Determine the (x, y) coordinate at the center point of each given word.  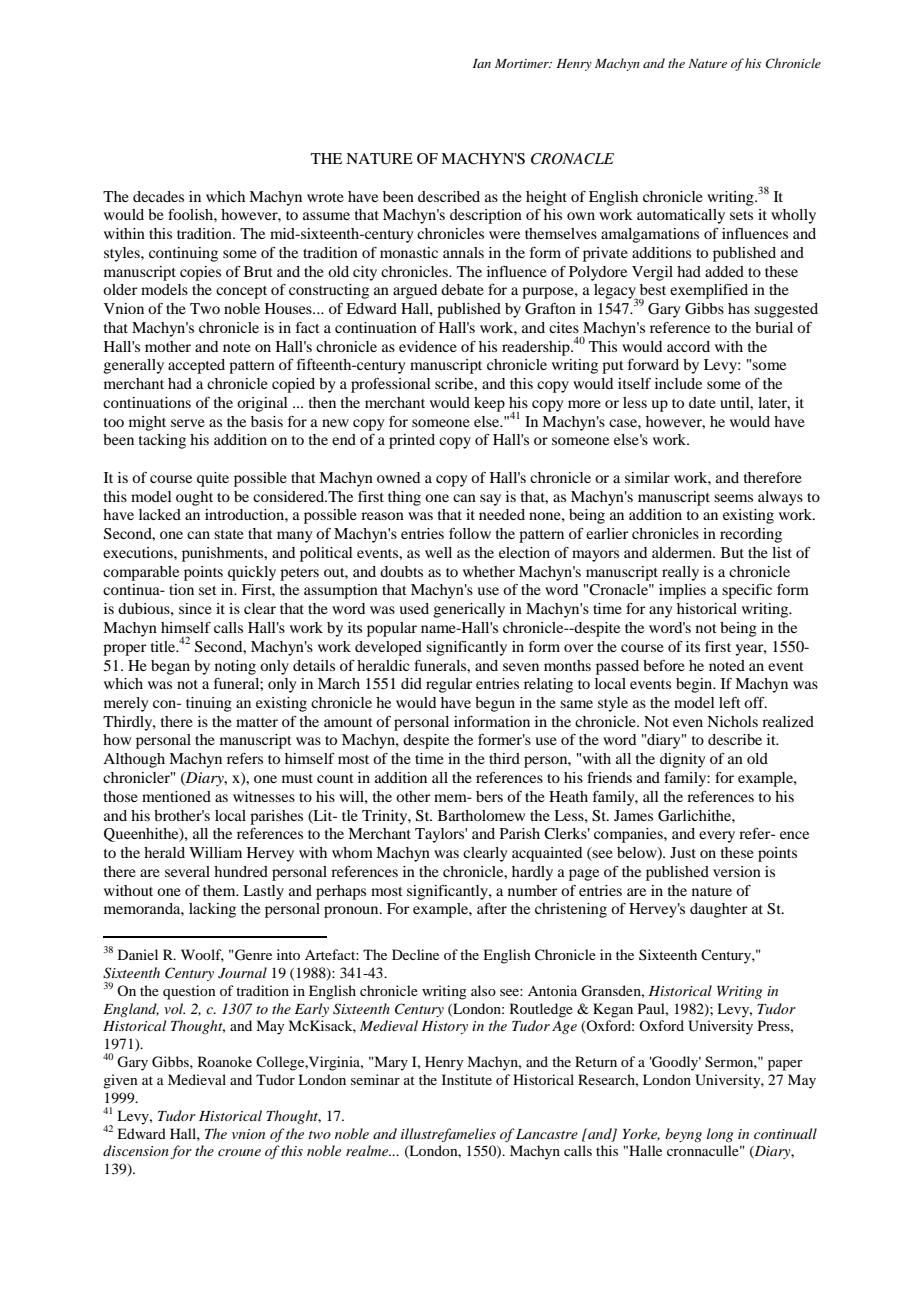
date (702, 402)
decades (158, 196)
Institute (467, 1079)
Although (134, 760)
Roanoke (225, 1061)
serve (188, 423)
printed (412, 441)
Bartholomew (481, 815)
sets (741, 215)
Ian (482, 63)
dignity (682, 760)
